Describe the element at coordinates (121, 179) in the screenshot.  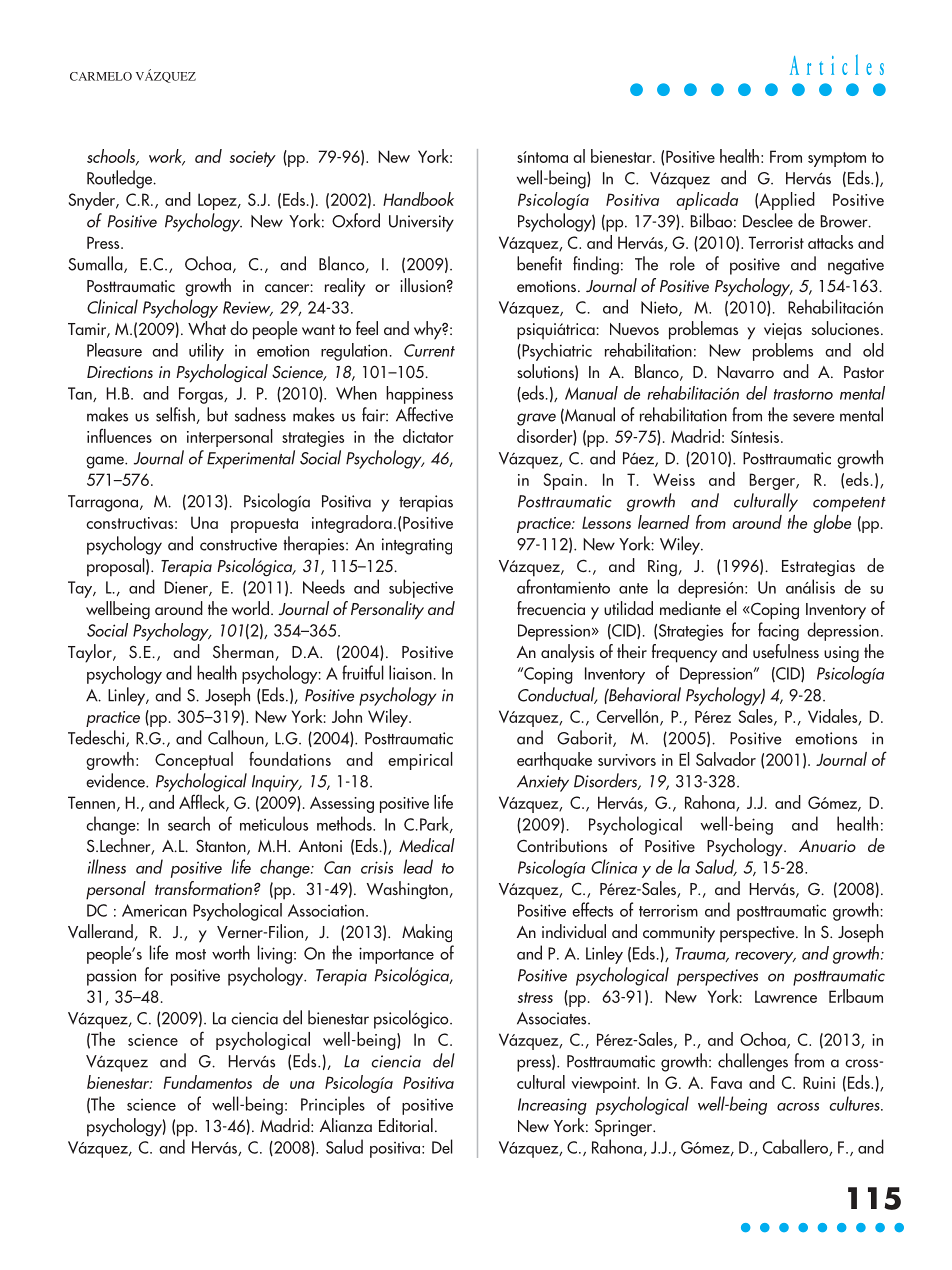
I see `Routledge` at that location.
